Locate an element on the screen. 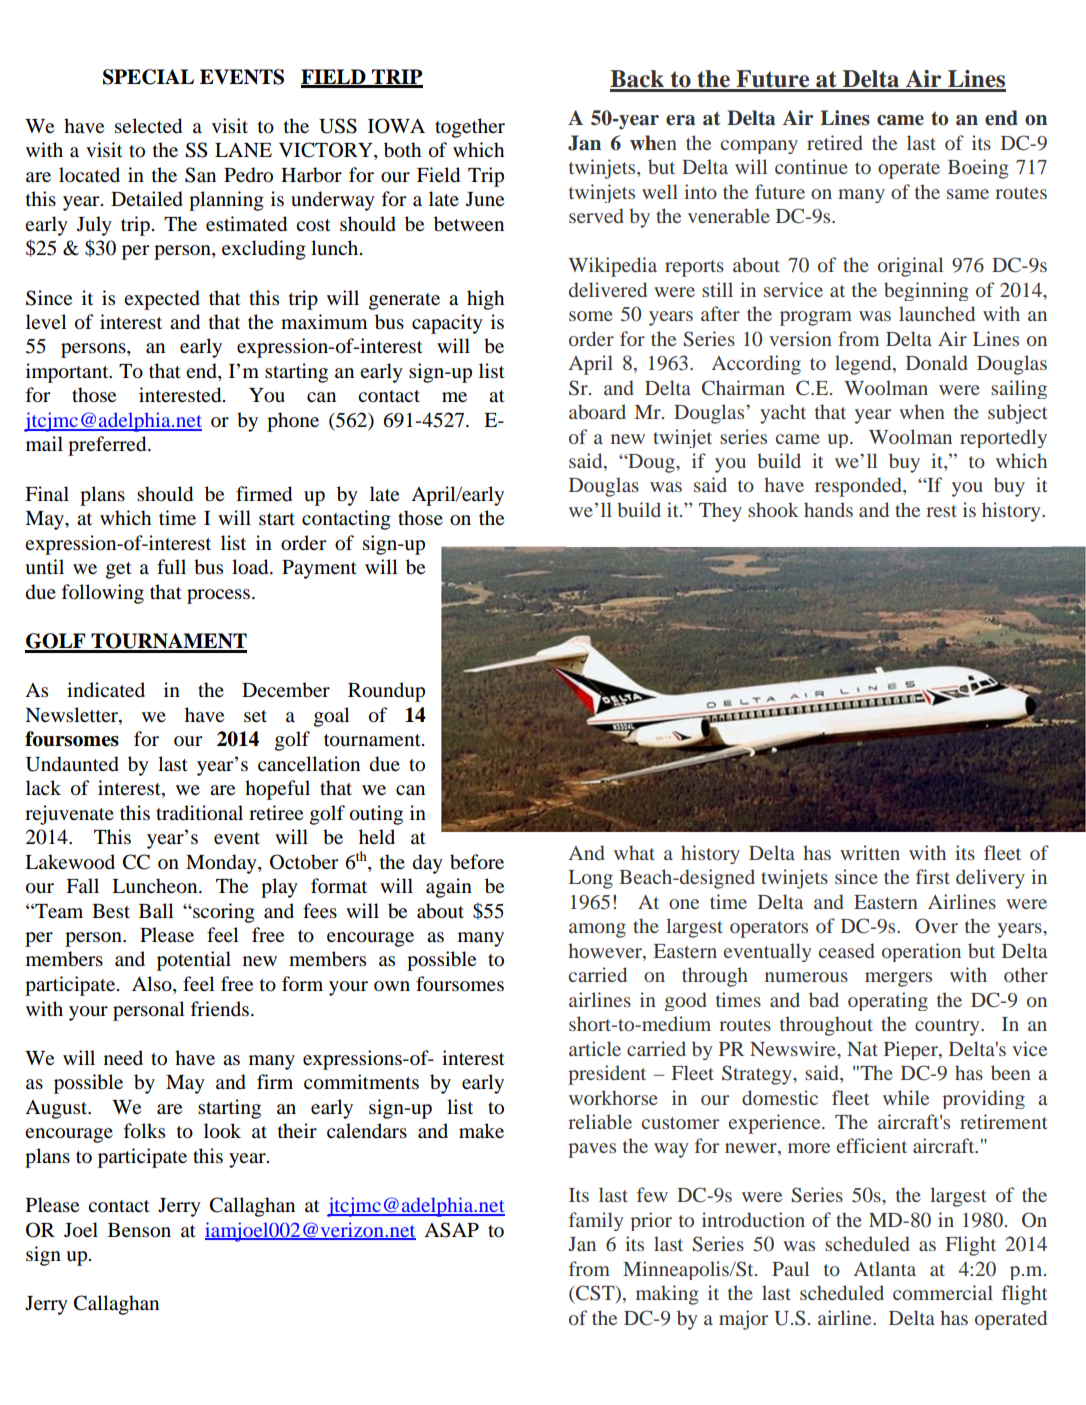  first is located at coordinates (933, 876).
